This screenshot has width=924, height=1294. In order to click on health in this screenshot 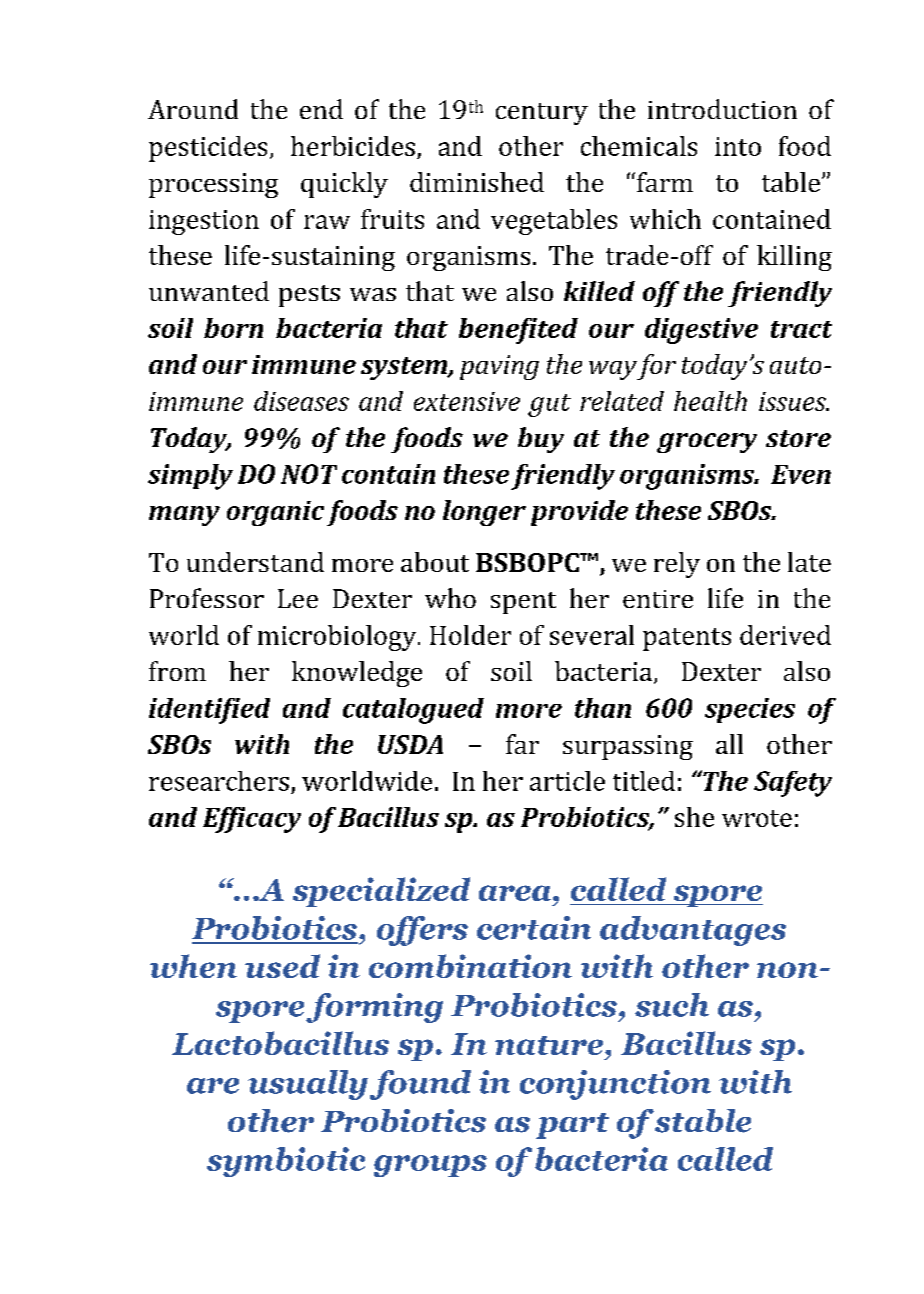, I will do `click(710, 401)`.
